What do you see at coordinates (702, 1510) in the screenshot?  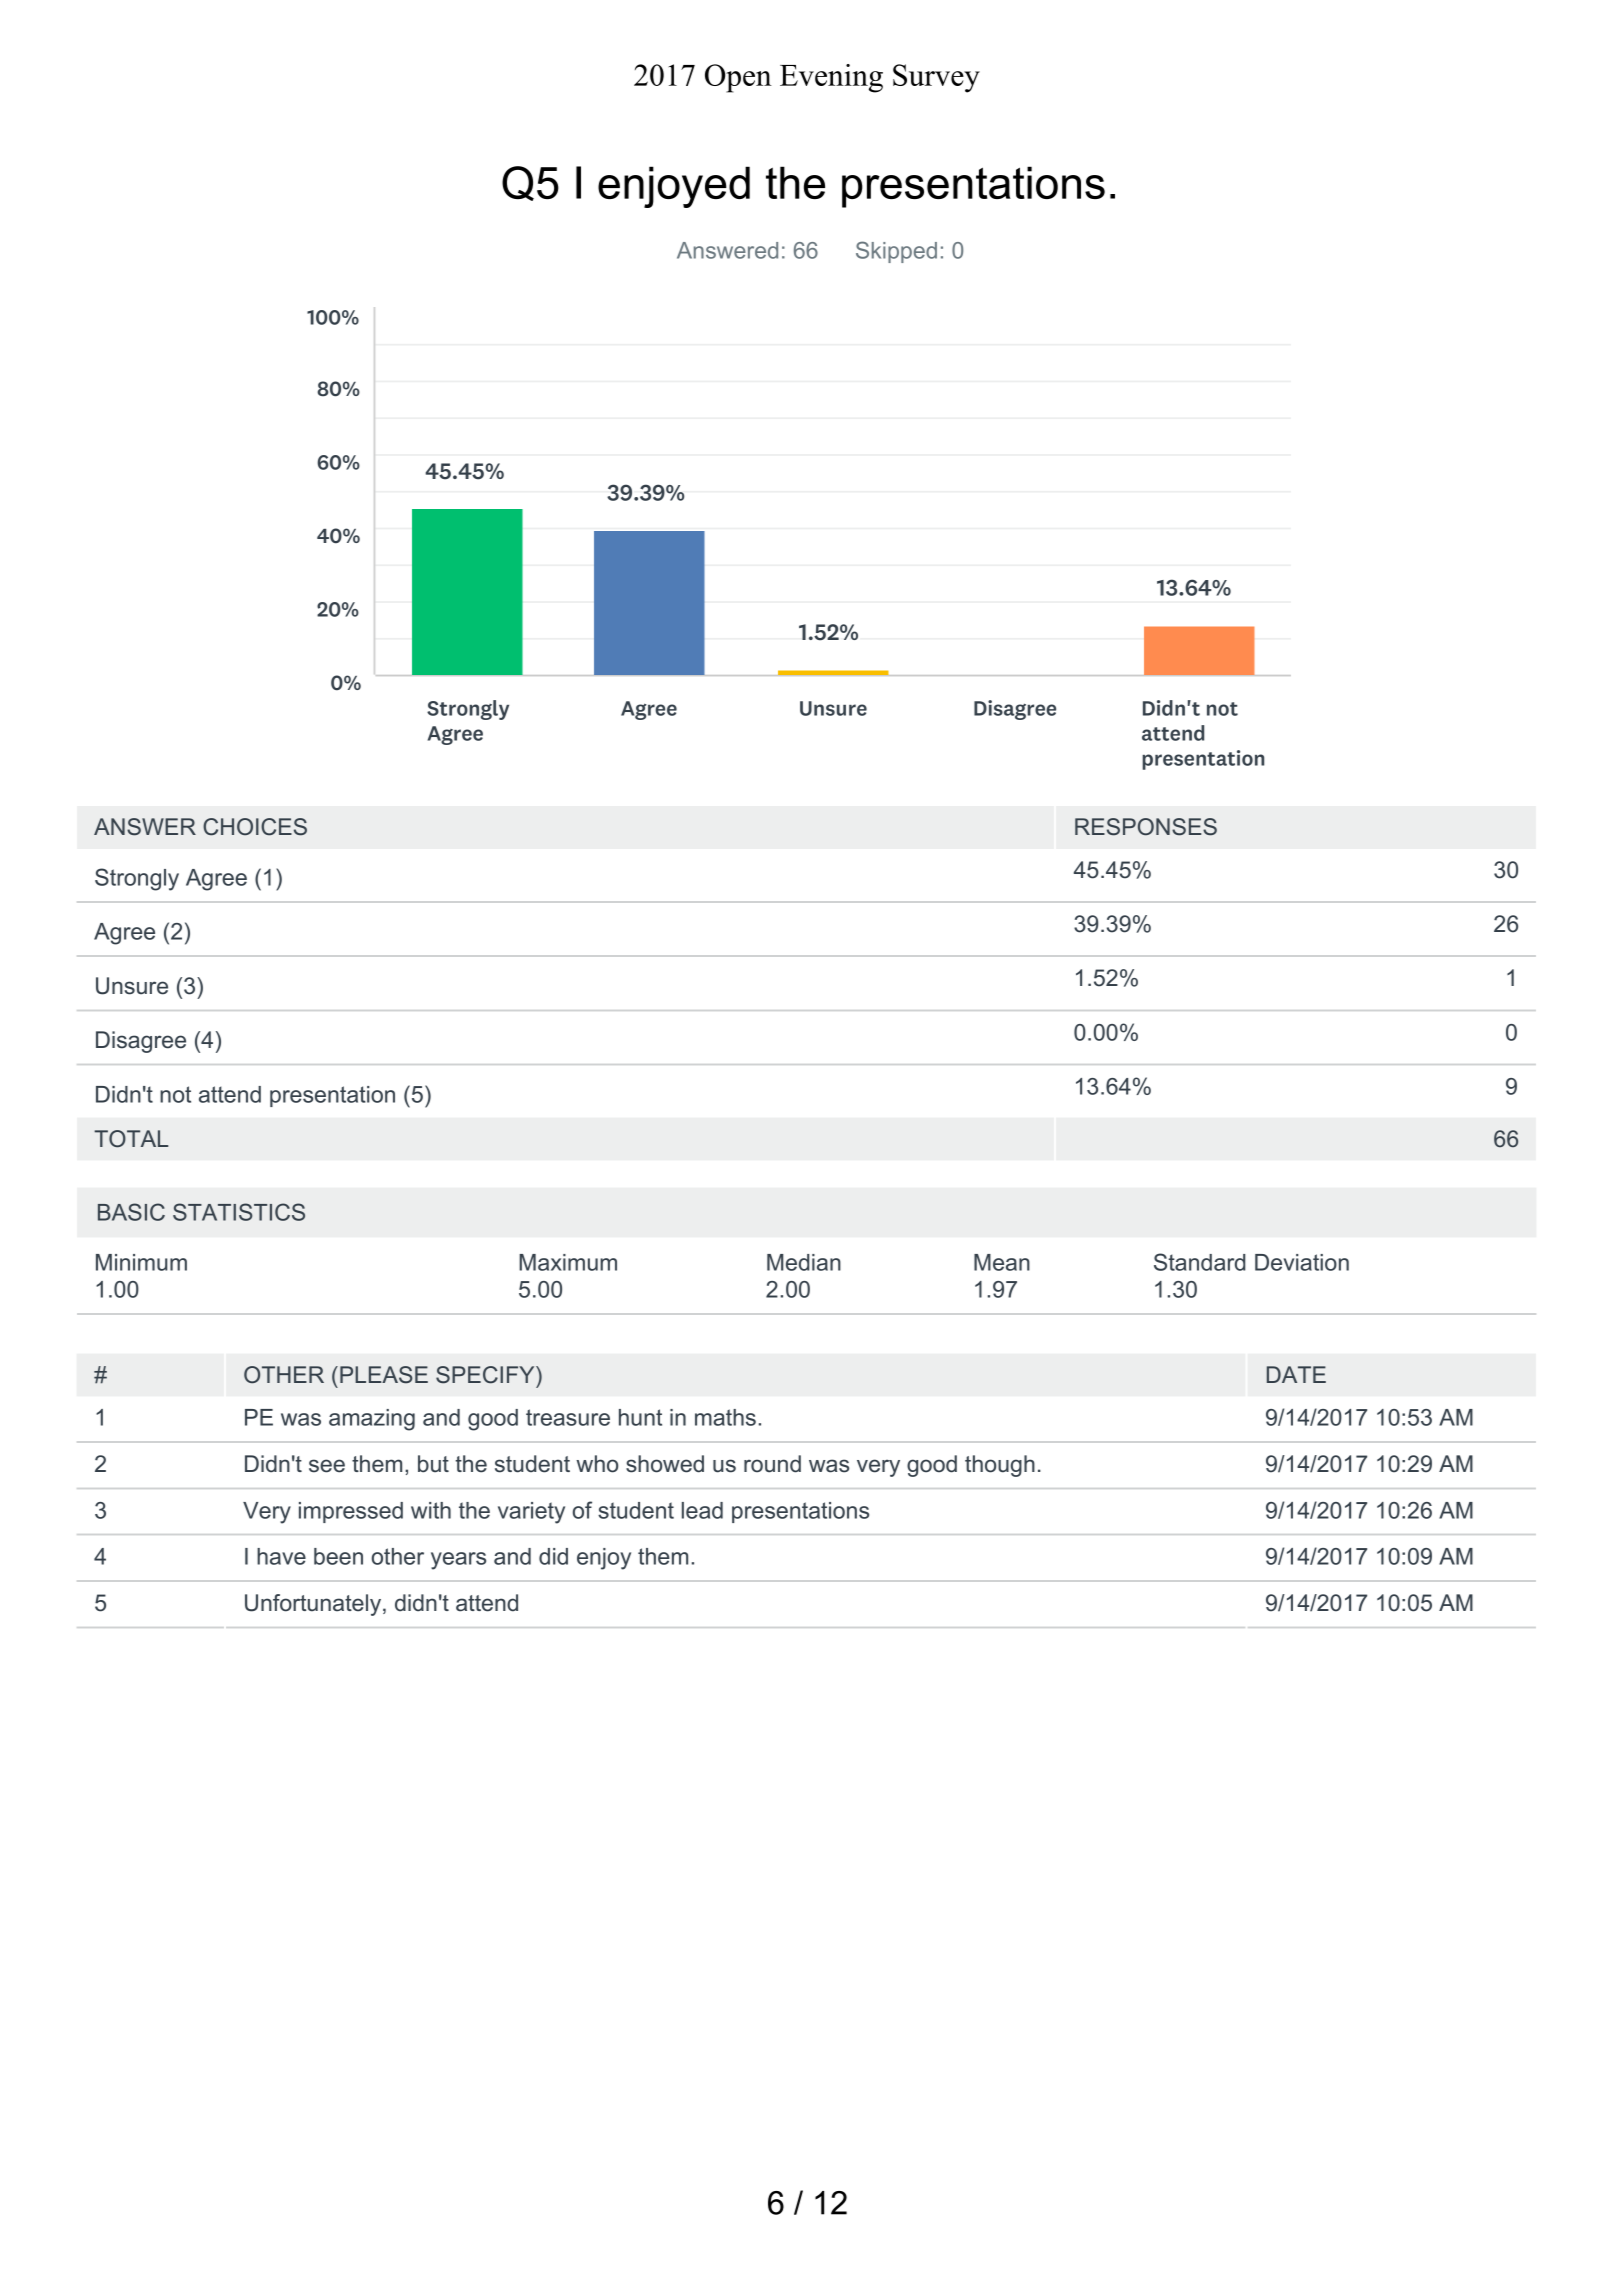 I see `lead` at bounding box center [702, 1510].
